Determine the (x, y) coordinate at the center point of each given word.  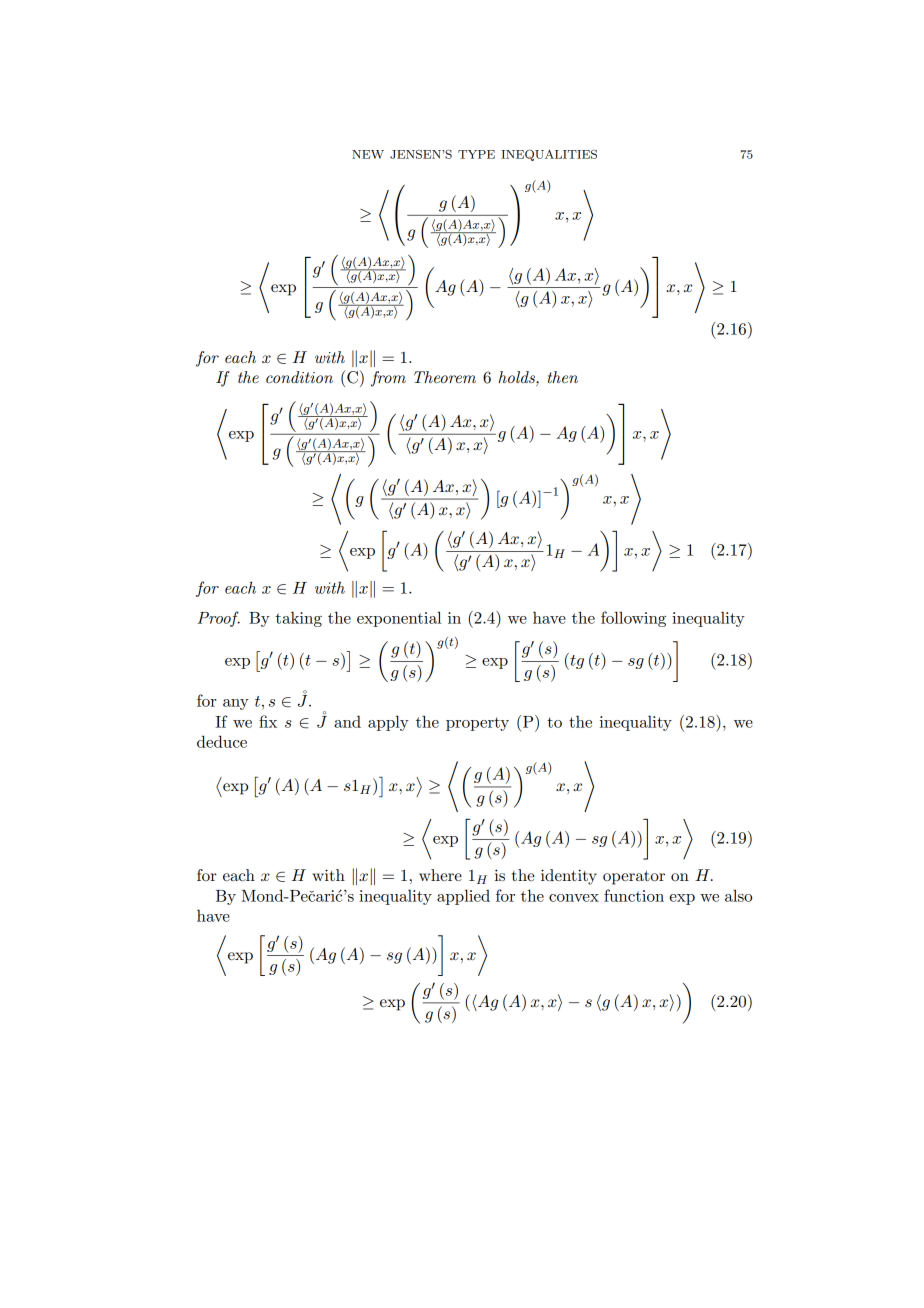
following (633, 619)
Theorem (445, 377)
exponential (399, 619)
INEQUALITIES (549, 155)
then (563, 377)
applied (463, 897)
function (634, 895)
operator (634, 877)
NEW (368, 154)
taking (299, 619)
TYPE (476, 154)
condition (299, 377)
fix (268, 721)
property (477, 724)
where (440, 875)
